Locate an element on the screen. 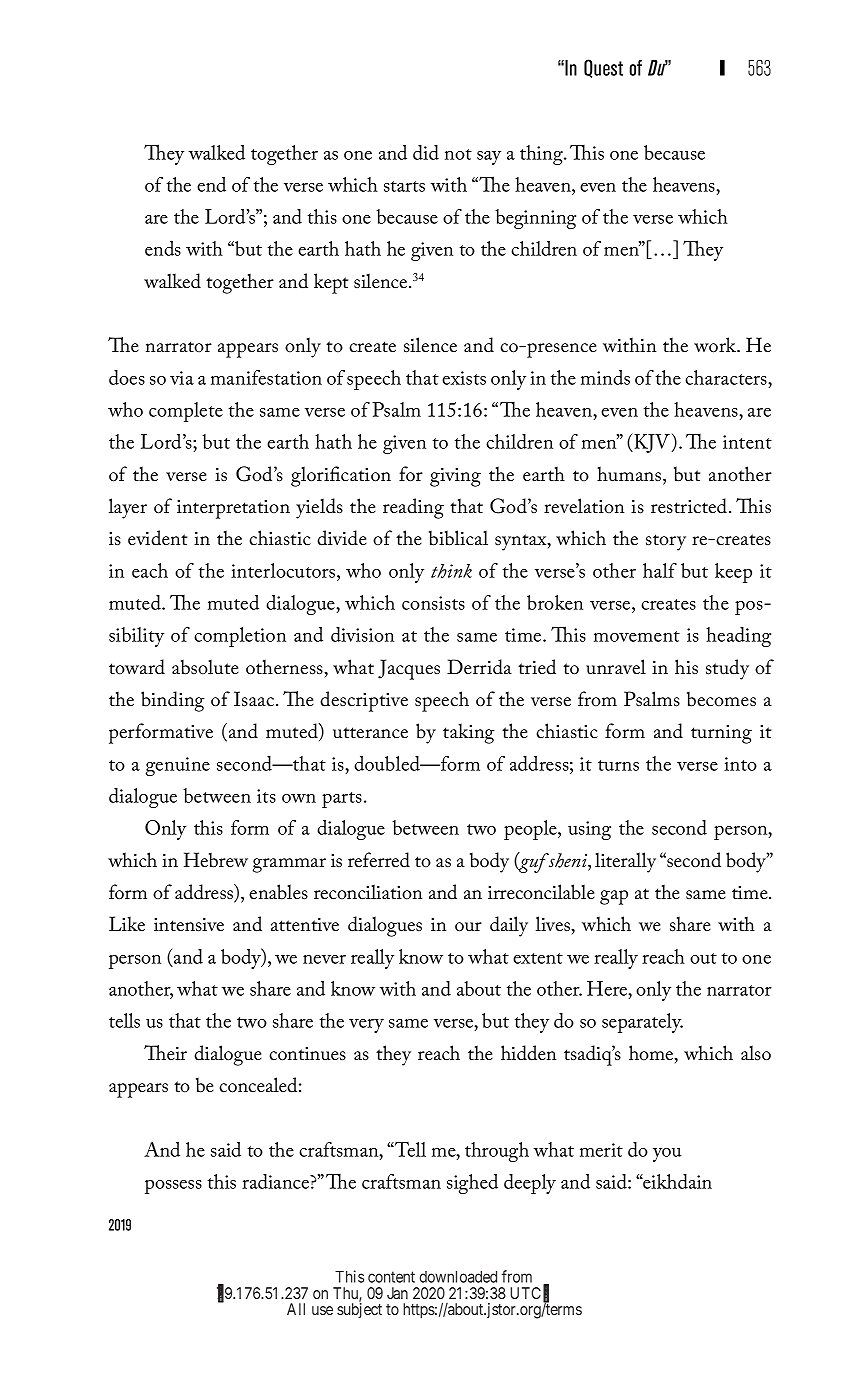  our is located at coordinates (468, 927).
